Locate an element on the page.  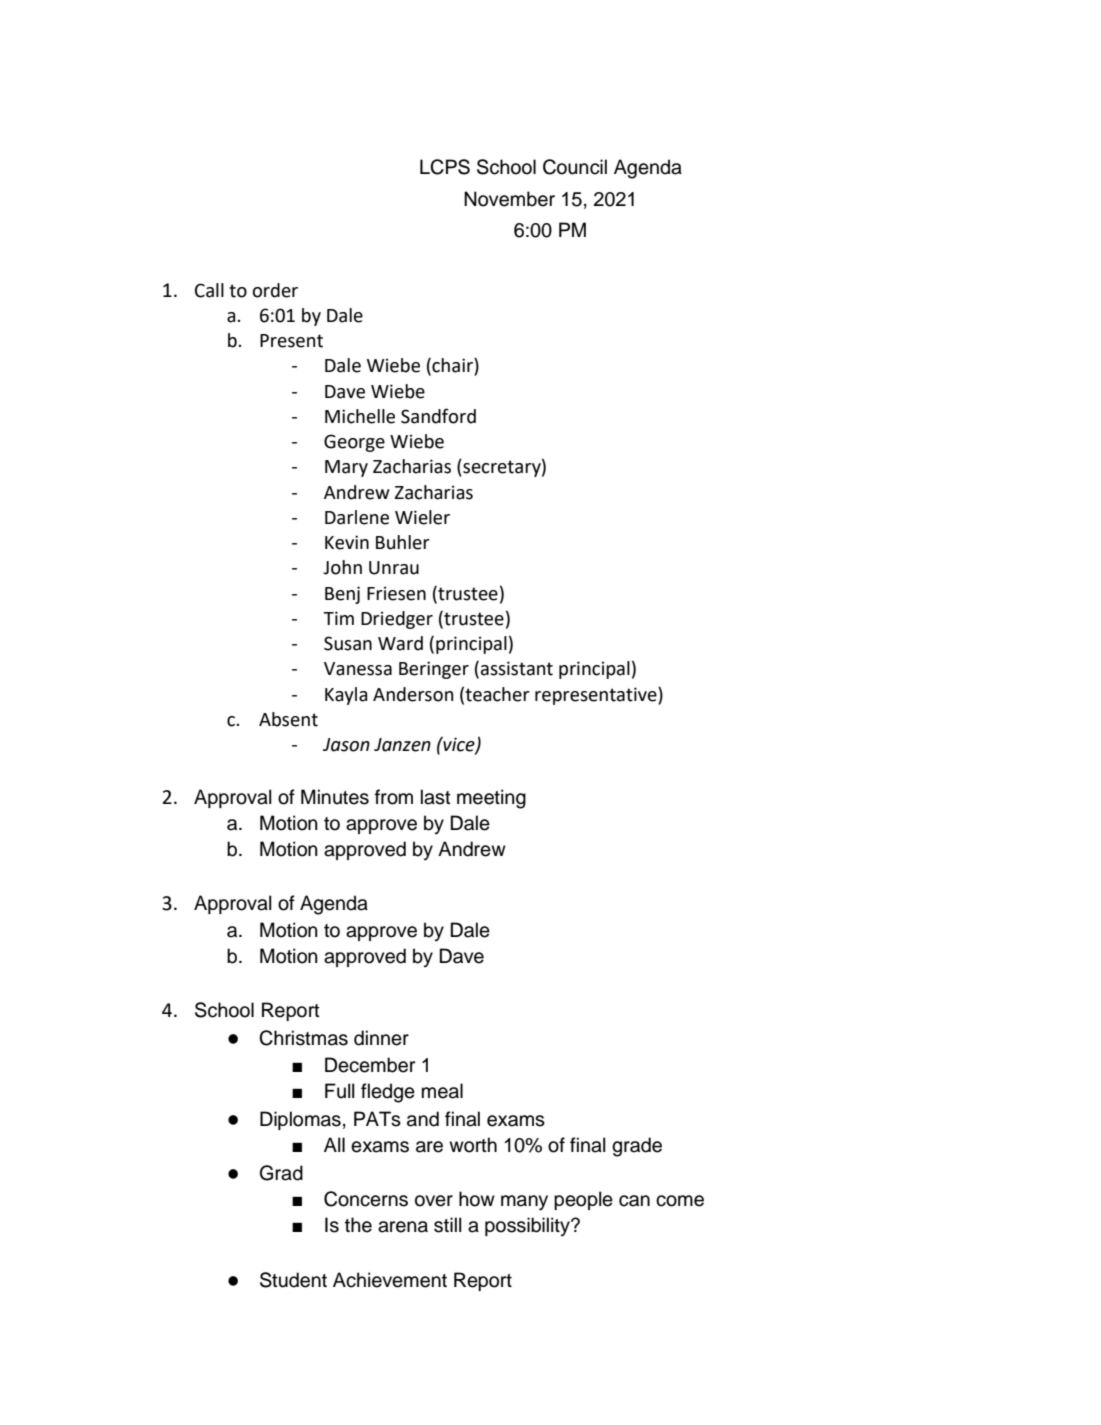
meeting is located at coordinates (491, 799).
